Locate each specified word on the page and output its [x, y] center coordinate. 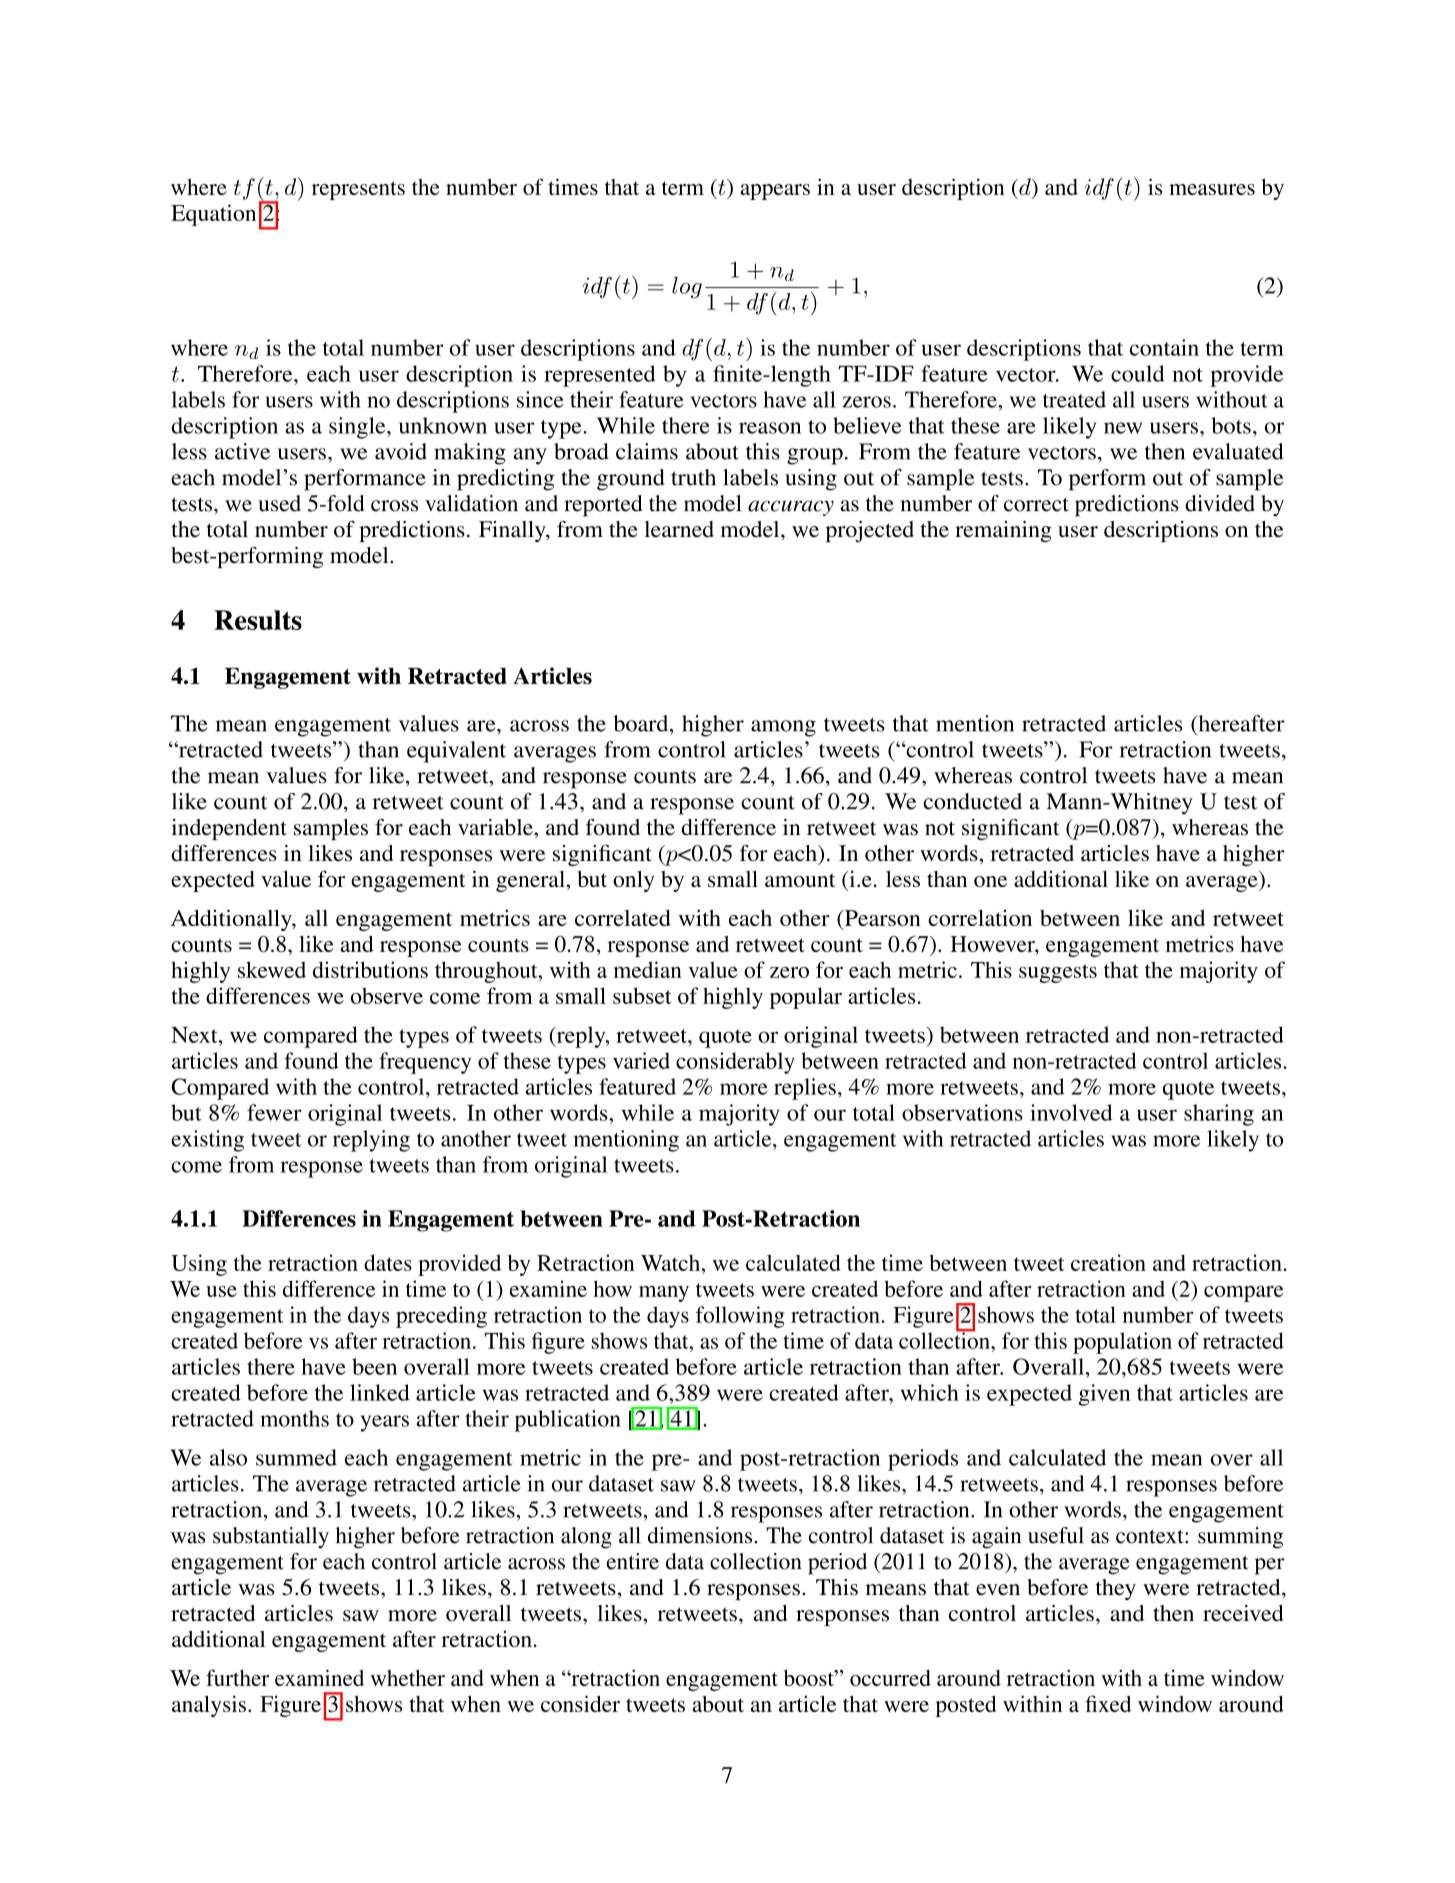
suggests [1058, 973]
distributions [370, 969]
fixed [1108, 1703]
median [648, 969]
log [687, 288]
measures [1212, 189]
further [237, 1677]
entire [633, 1561]
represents [358, 190]
